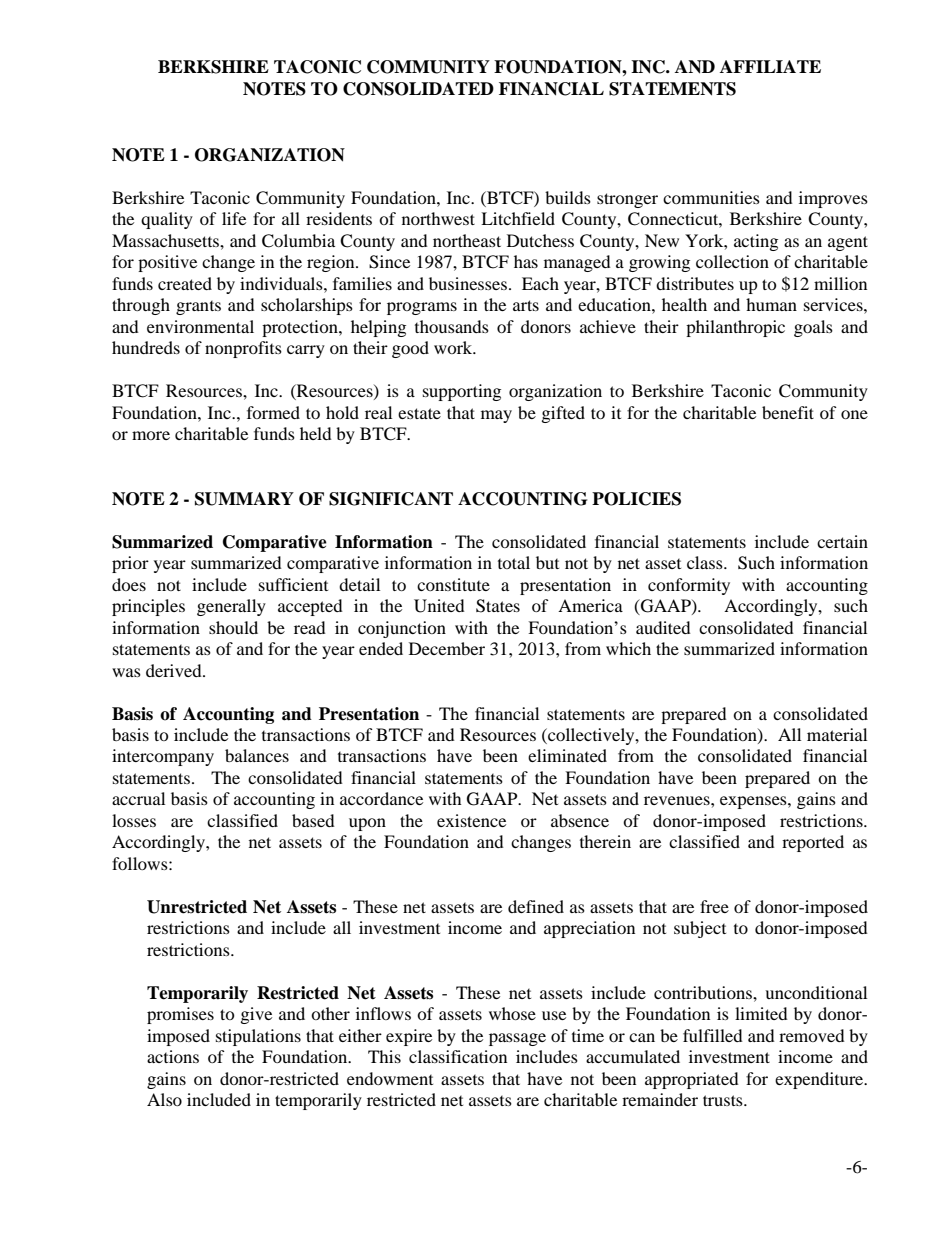 The width and height of the page is (952, 1233). I want to click on Also, so click(164, 1099).
